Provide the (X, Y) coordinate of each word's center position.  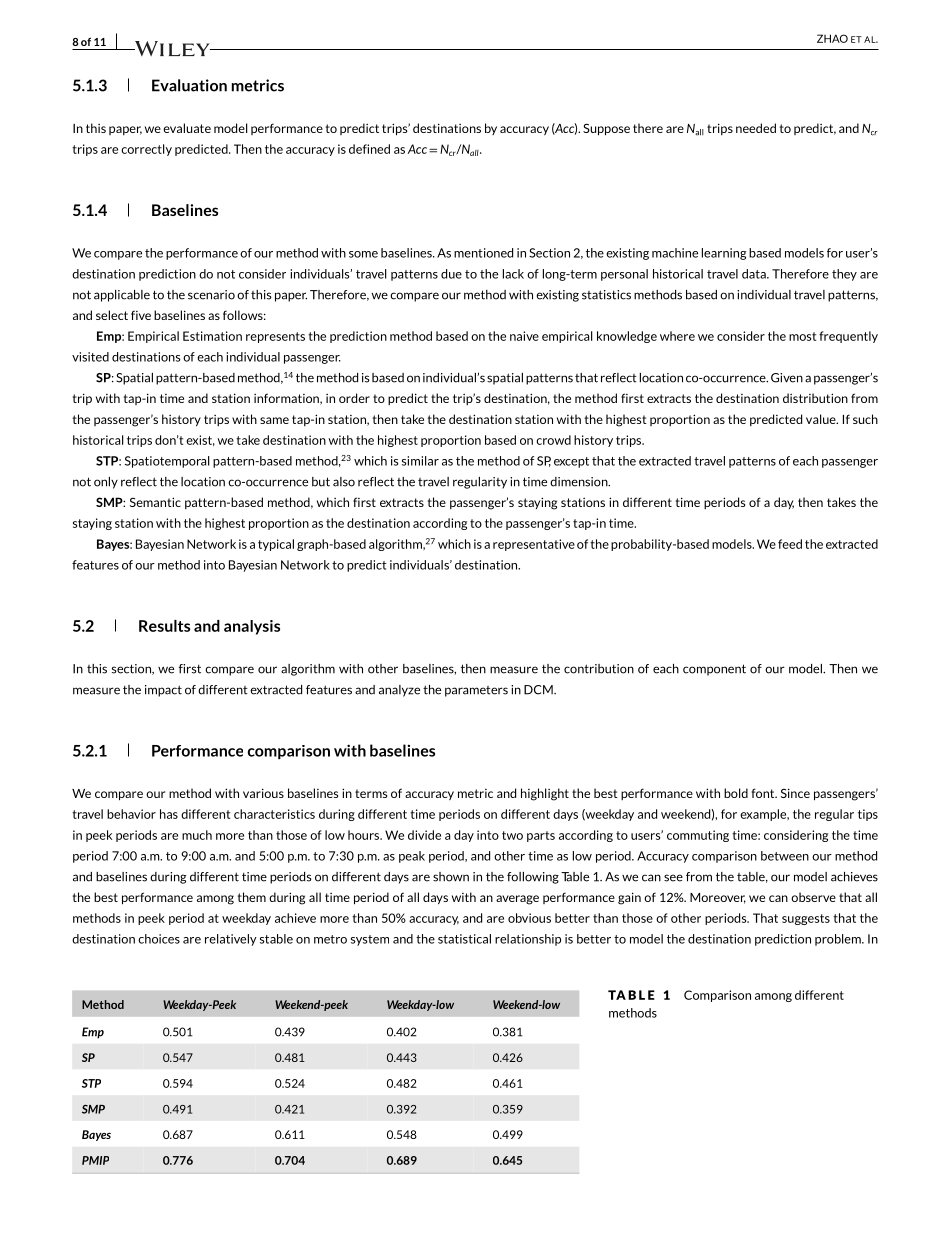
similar (420, 461)
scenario (211, 295)
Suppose (606, 129)
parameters (476, 691)
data (755, 274)
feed (790, 544)
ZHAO (832, 38)
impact (163, 691)
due (451, 274)
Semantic (155, 502)
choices (159, 939)
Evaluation (189, 85)
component (714, 670)
